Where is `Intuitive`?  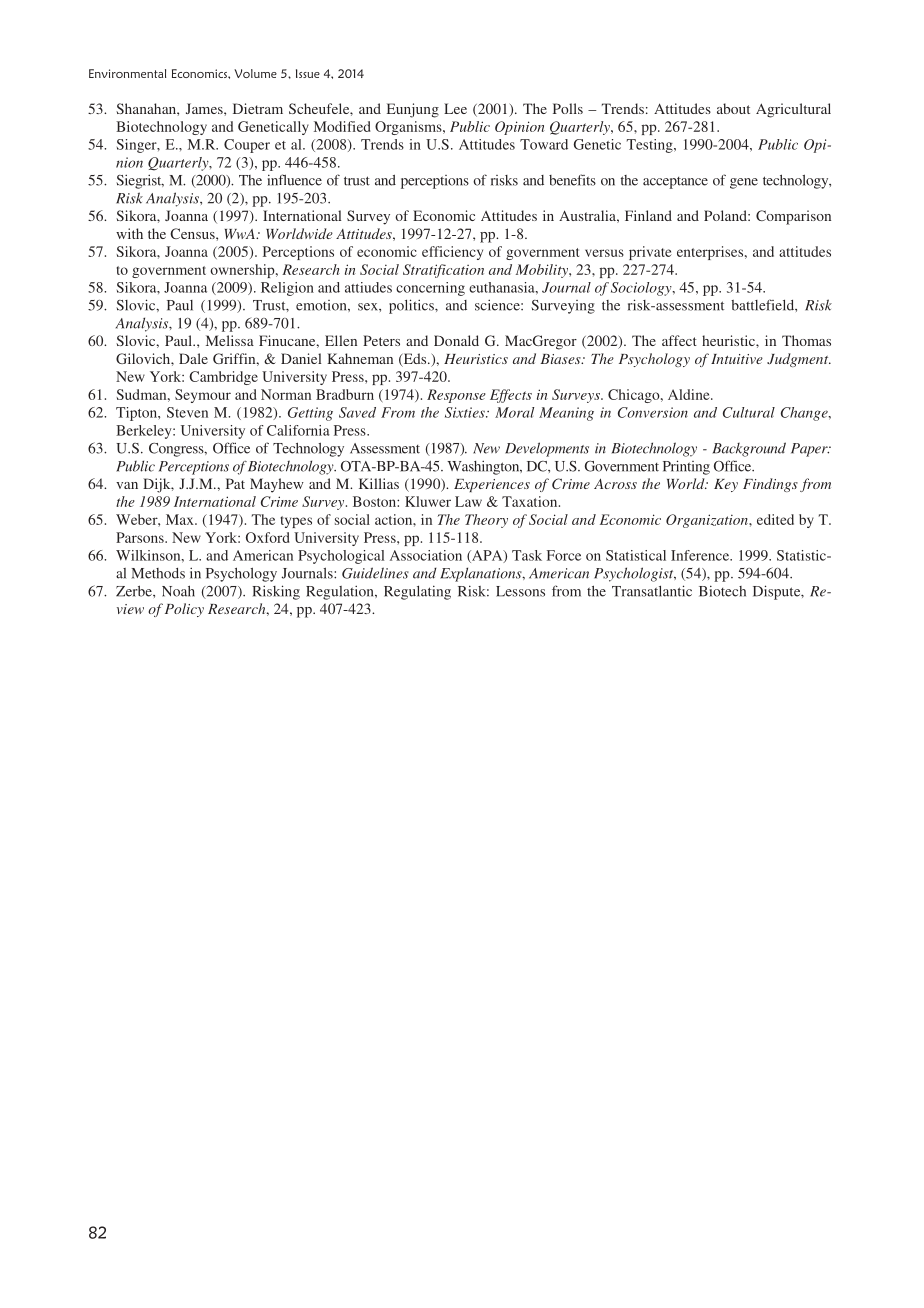
Intuitive is located at coordinates (737, 359).
